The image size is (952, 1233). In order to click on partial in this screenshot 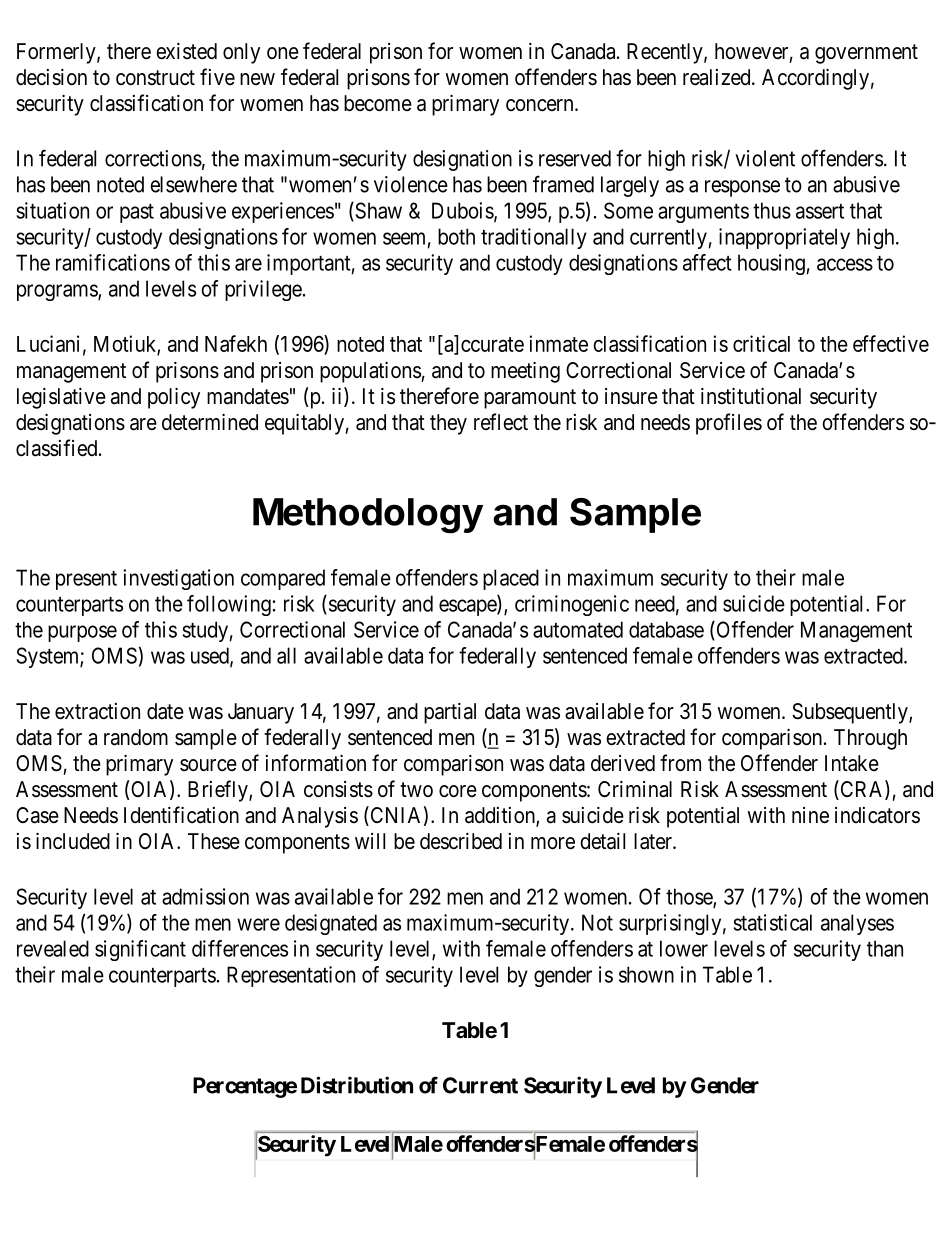, I will do `click(450, 713)`.
